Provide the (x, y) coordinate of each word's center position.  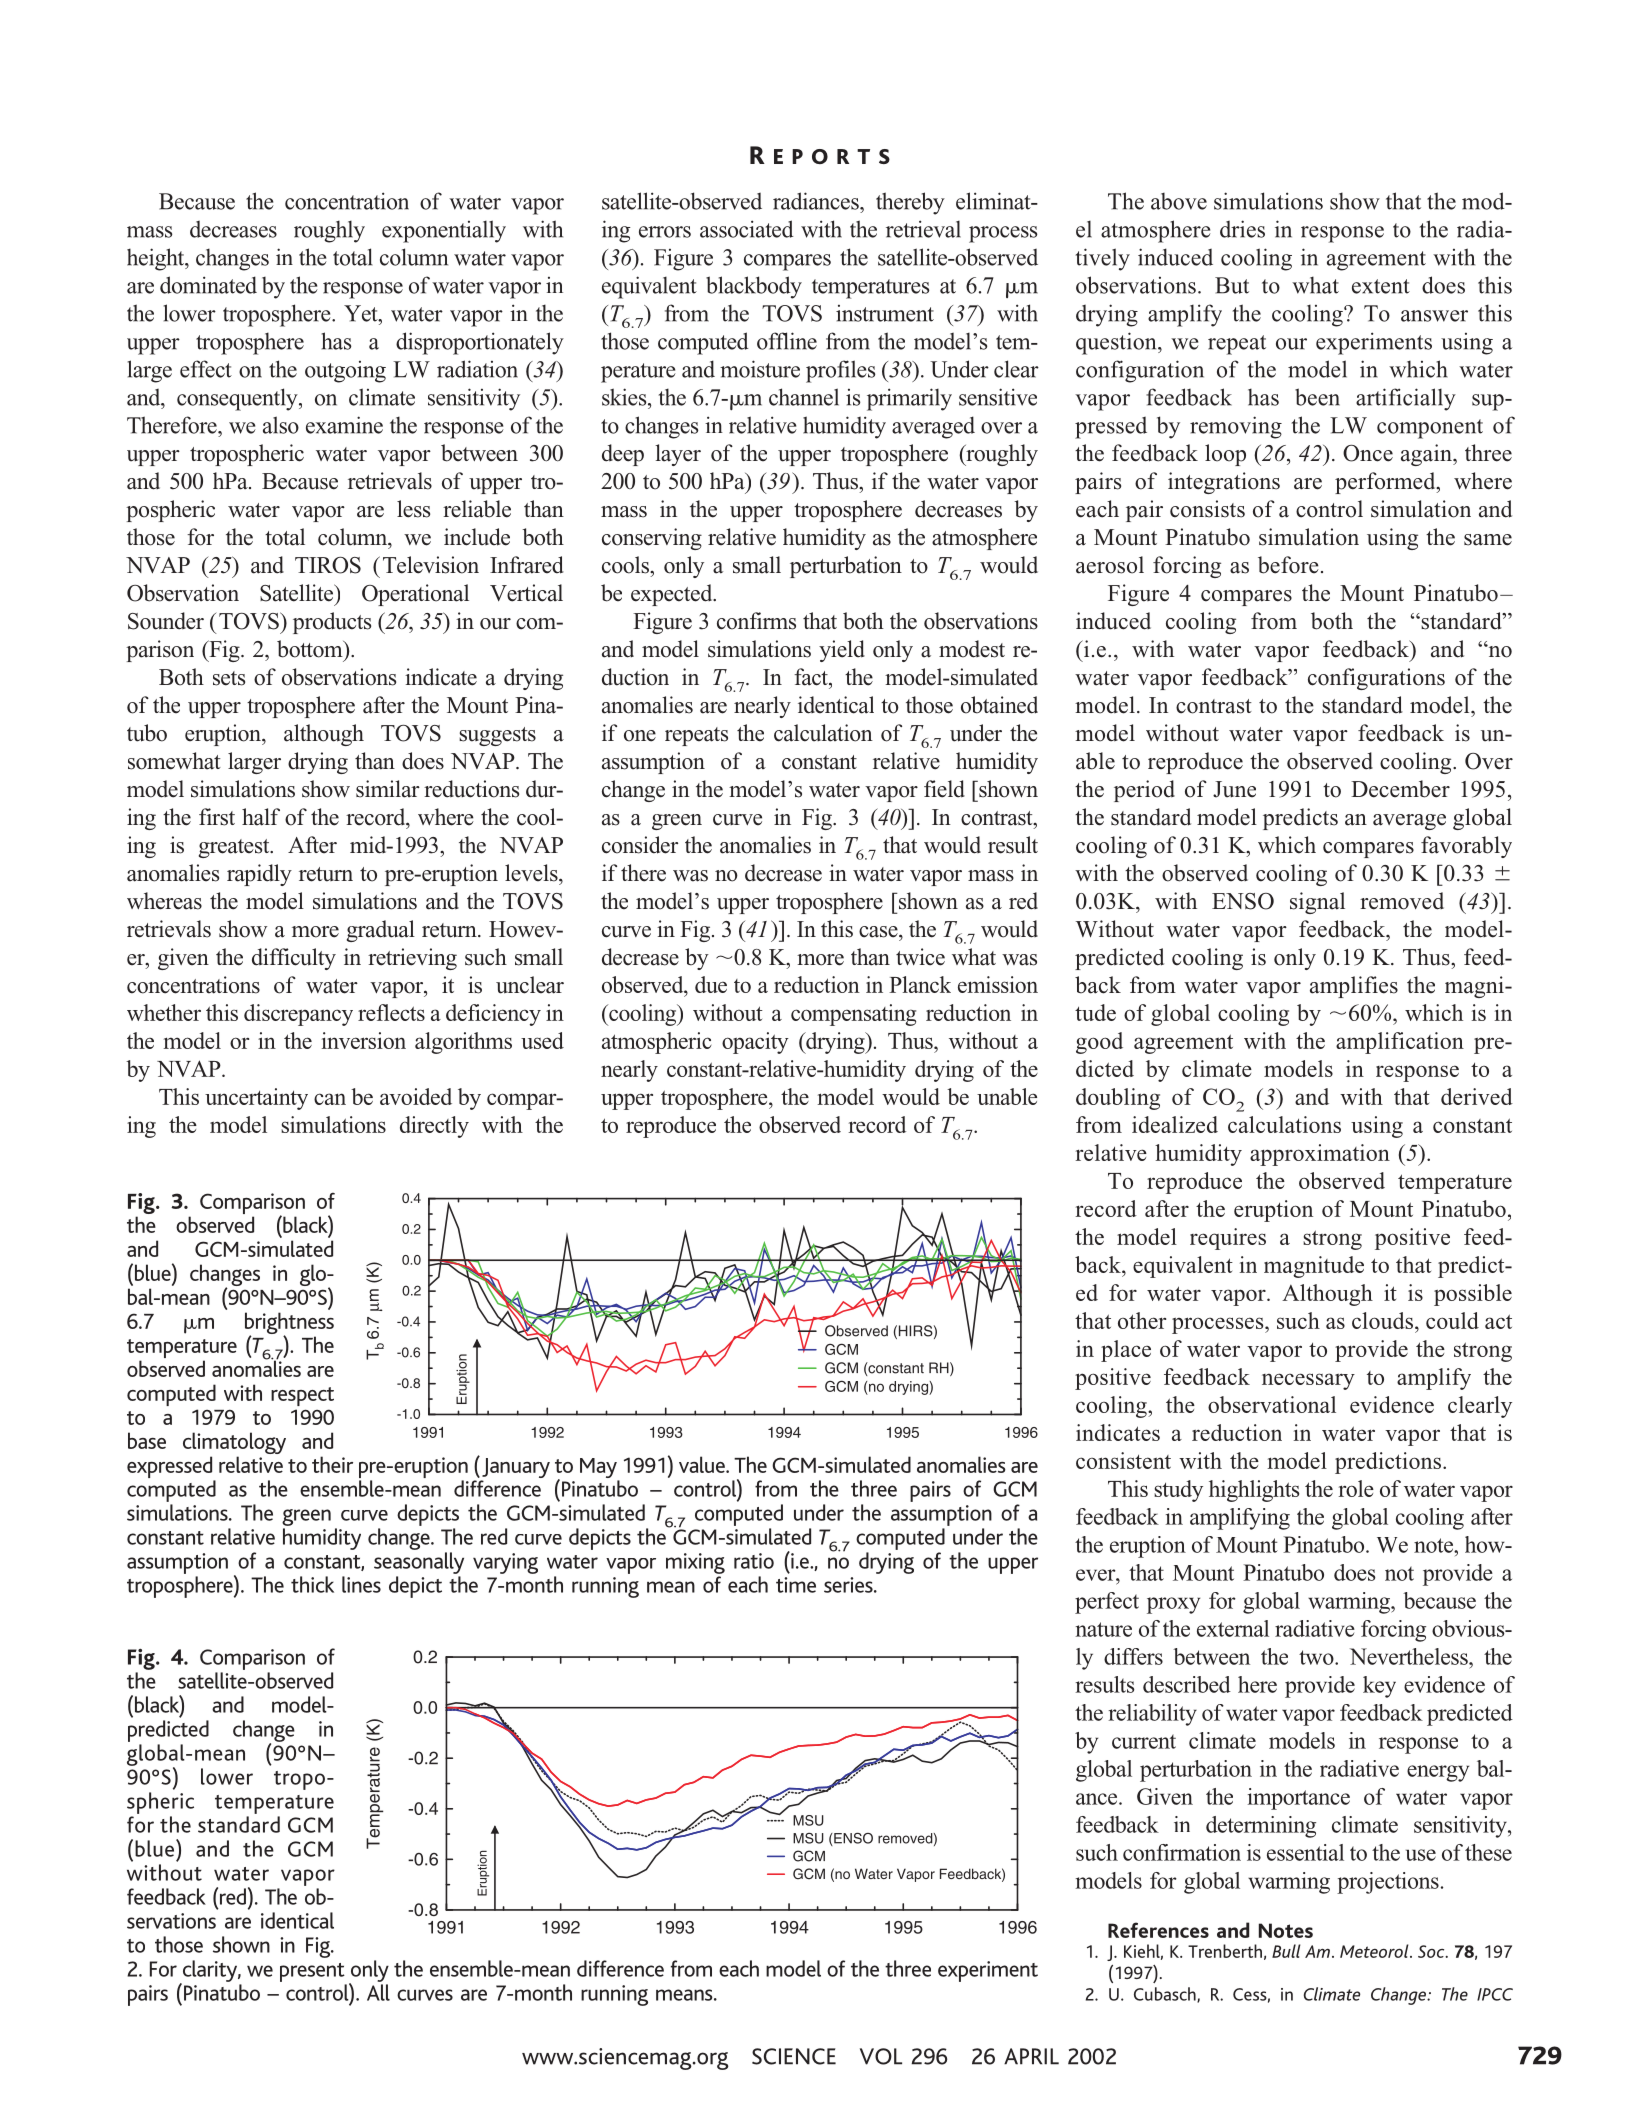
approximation (1320, 1155)
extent (1381, 286)
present (312, 1972)
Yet (362, 313)
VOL (881, 2056)
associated (747, 229)
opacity (755, 1043)
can (330, 1099)
